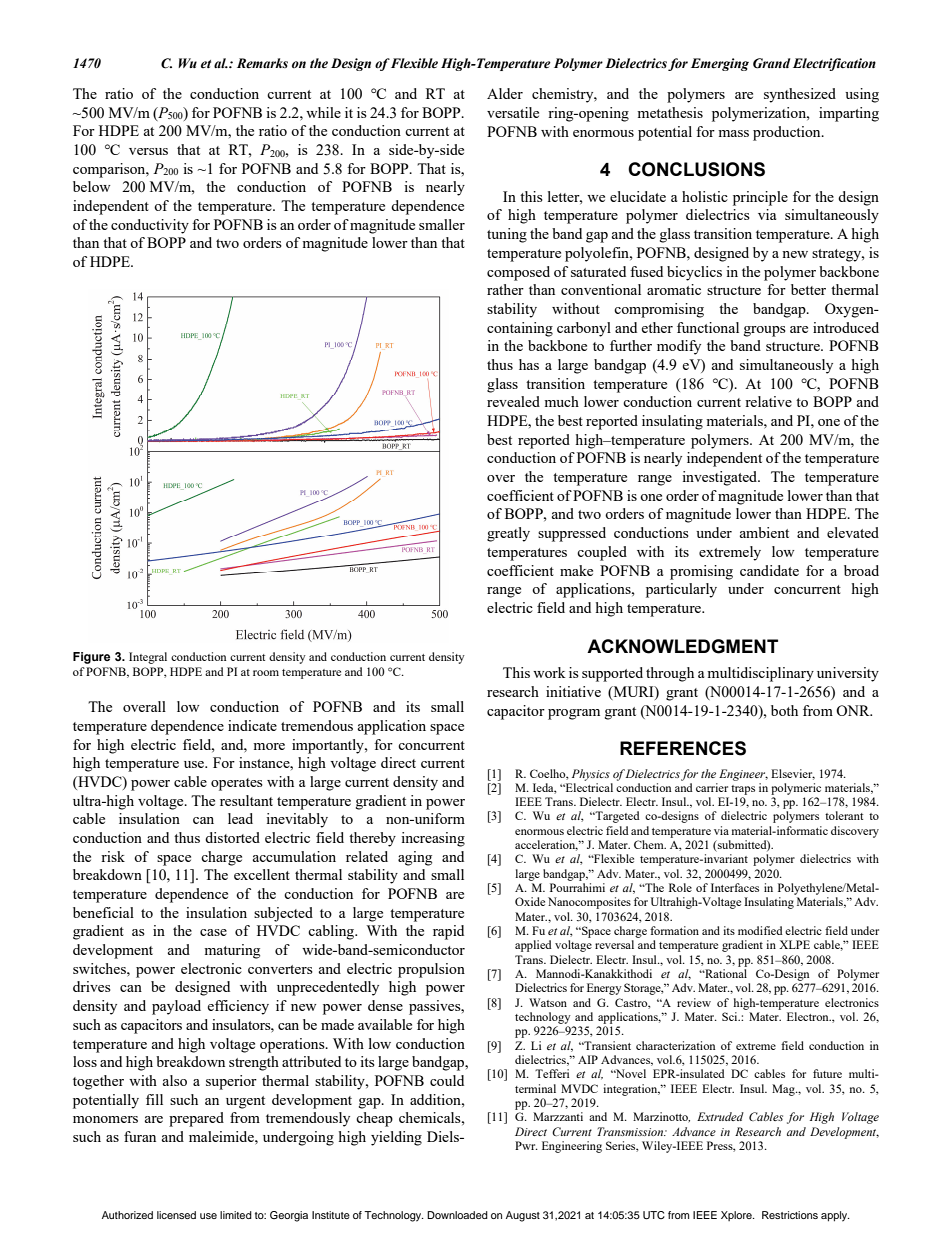 The image size is (952, 1233). What do you see at coordinates (513, 112) in the screenshot?
I see `versatile` at bounding box center [513, 112].
